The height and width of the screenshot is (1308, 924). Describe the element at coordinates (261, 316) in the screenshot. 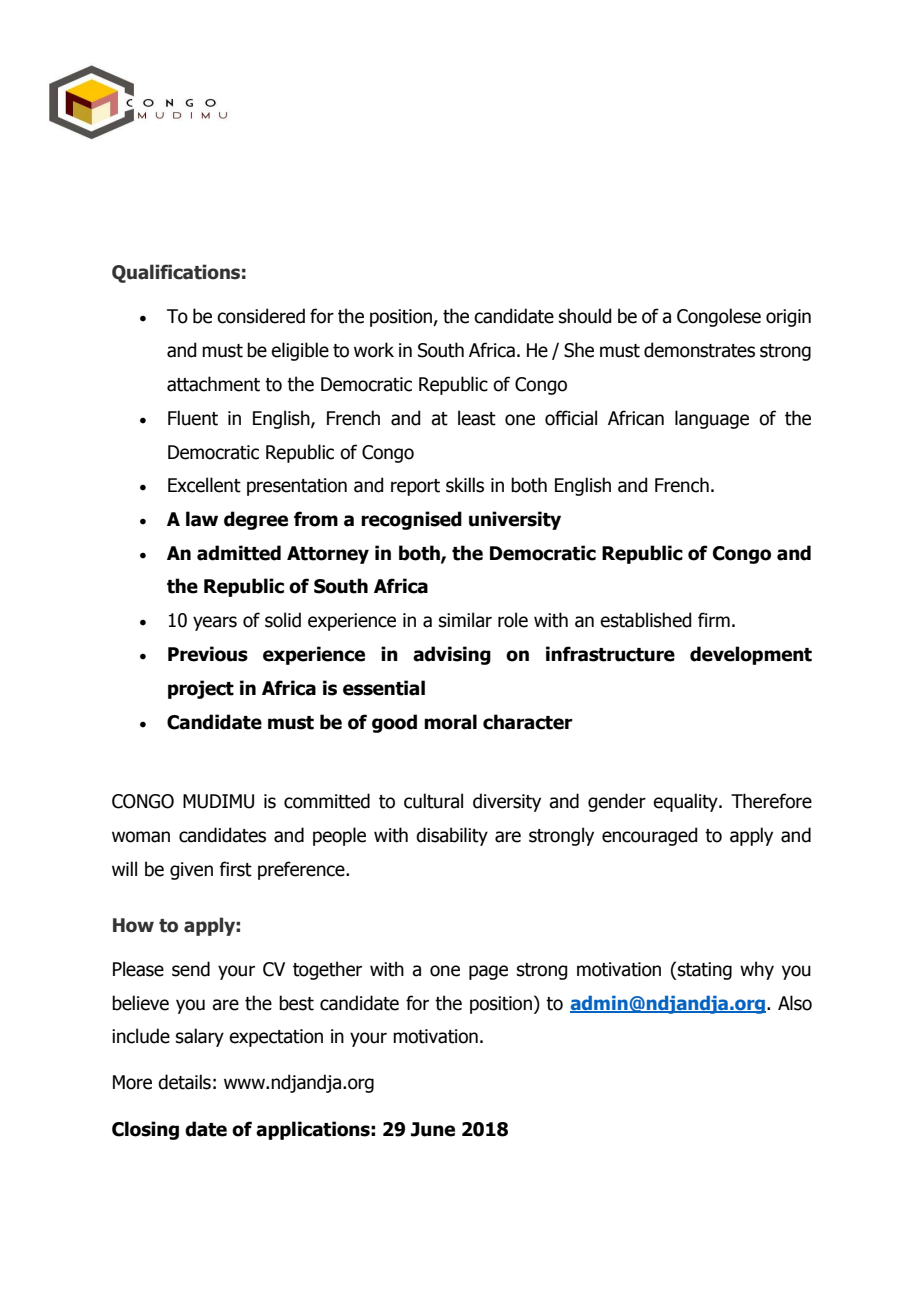

I see `considered` at that location.
